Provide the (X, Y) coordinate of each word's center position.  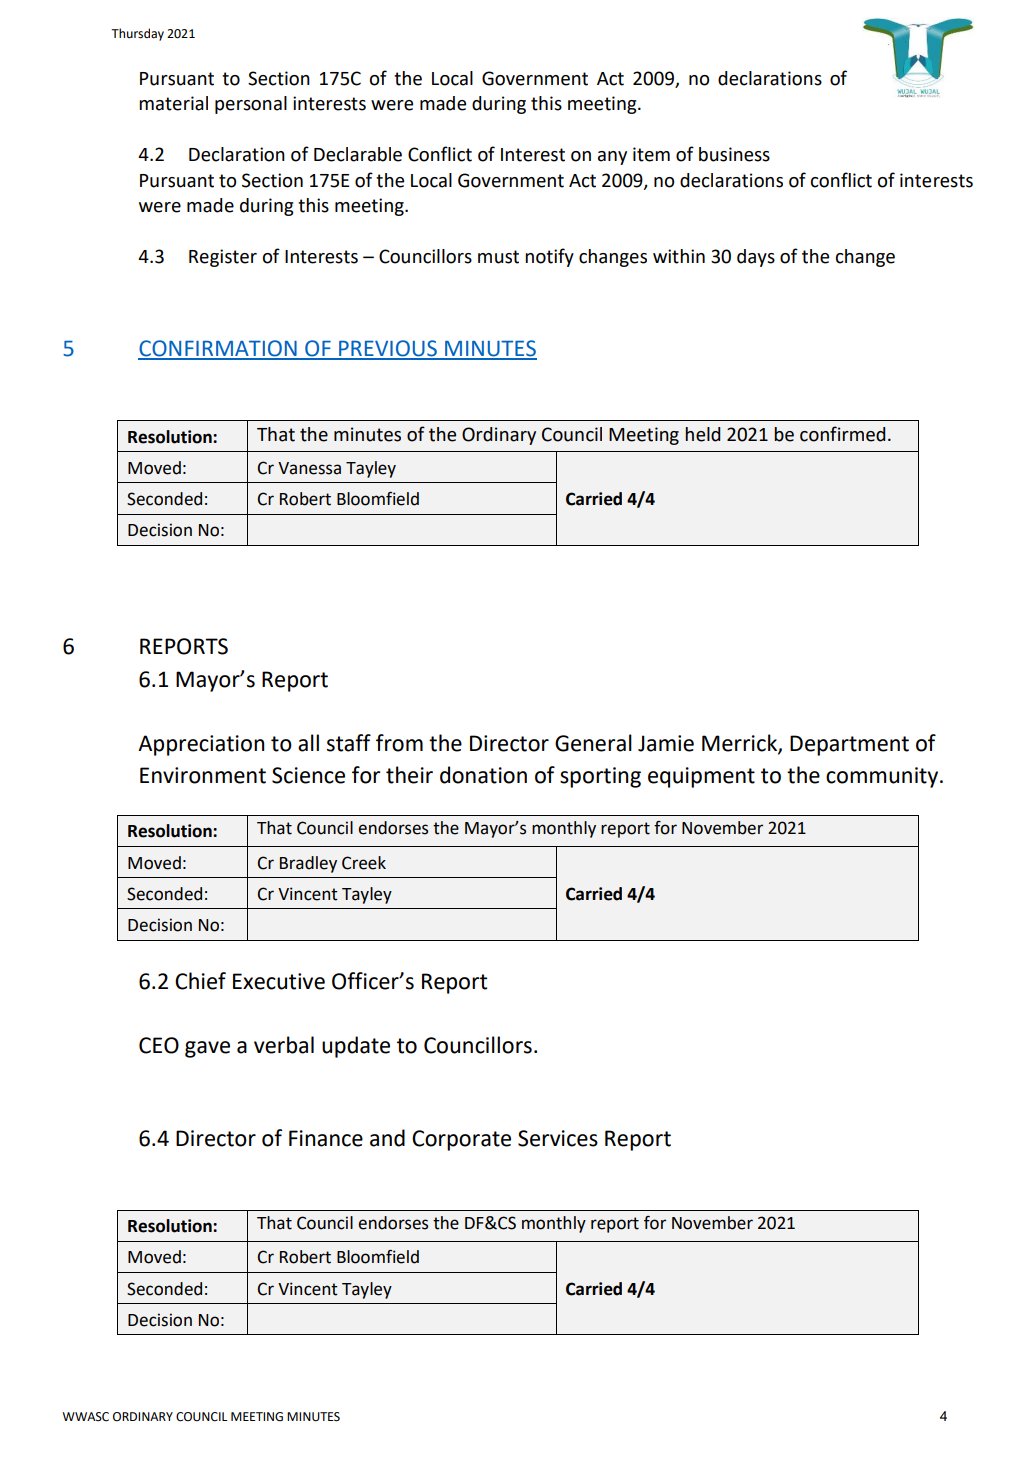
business (734, 154)
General (593, 743)
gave (207, 1049)
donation (483, 775)
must (498, 257)
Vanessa (309, 468)
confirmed (843, 434)
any (612, 158)
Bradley (308, 864)
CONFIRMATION (218, 349)
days (756, 258)
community (883, 777)
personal (251, 105)
